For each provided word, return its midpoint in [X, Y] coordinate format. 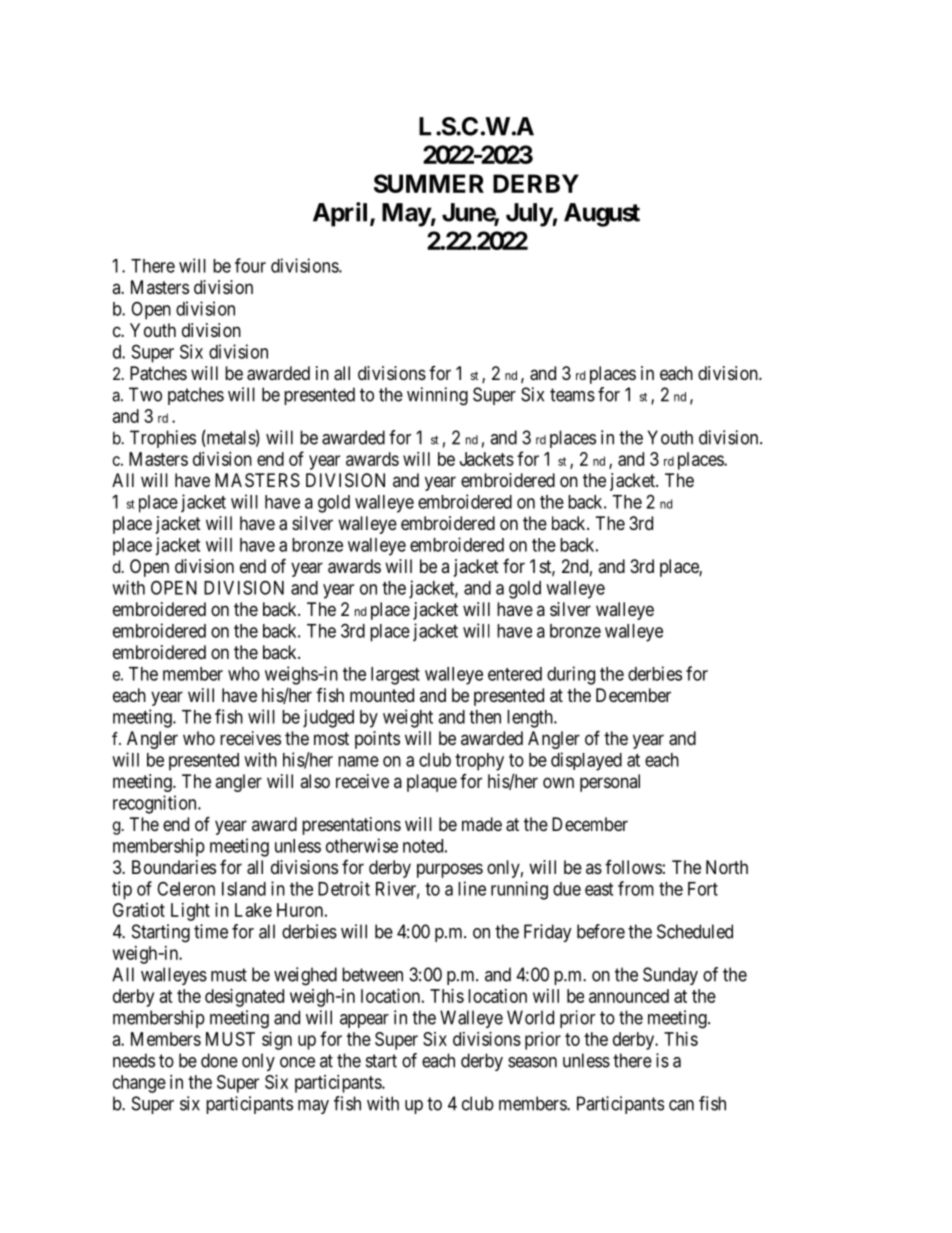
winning [437, 396]
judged [328, 718]
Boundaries [174, 867]
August [602, 215]
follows [633, 867]
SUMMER [429, 183]
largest [395, 676]
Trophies [163, 439]
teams [572, 395]
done [219, 1060]
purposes [450, 870]
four [250, 265]
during [571, 675]
